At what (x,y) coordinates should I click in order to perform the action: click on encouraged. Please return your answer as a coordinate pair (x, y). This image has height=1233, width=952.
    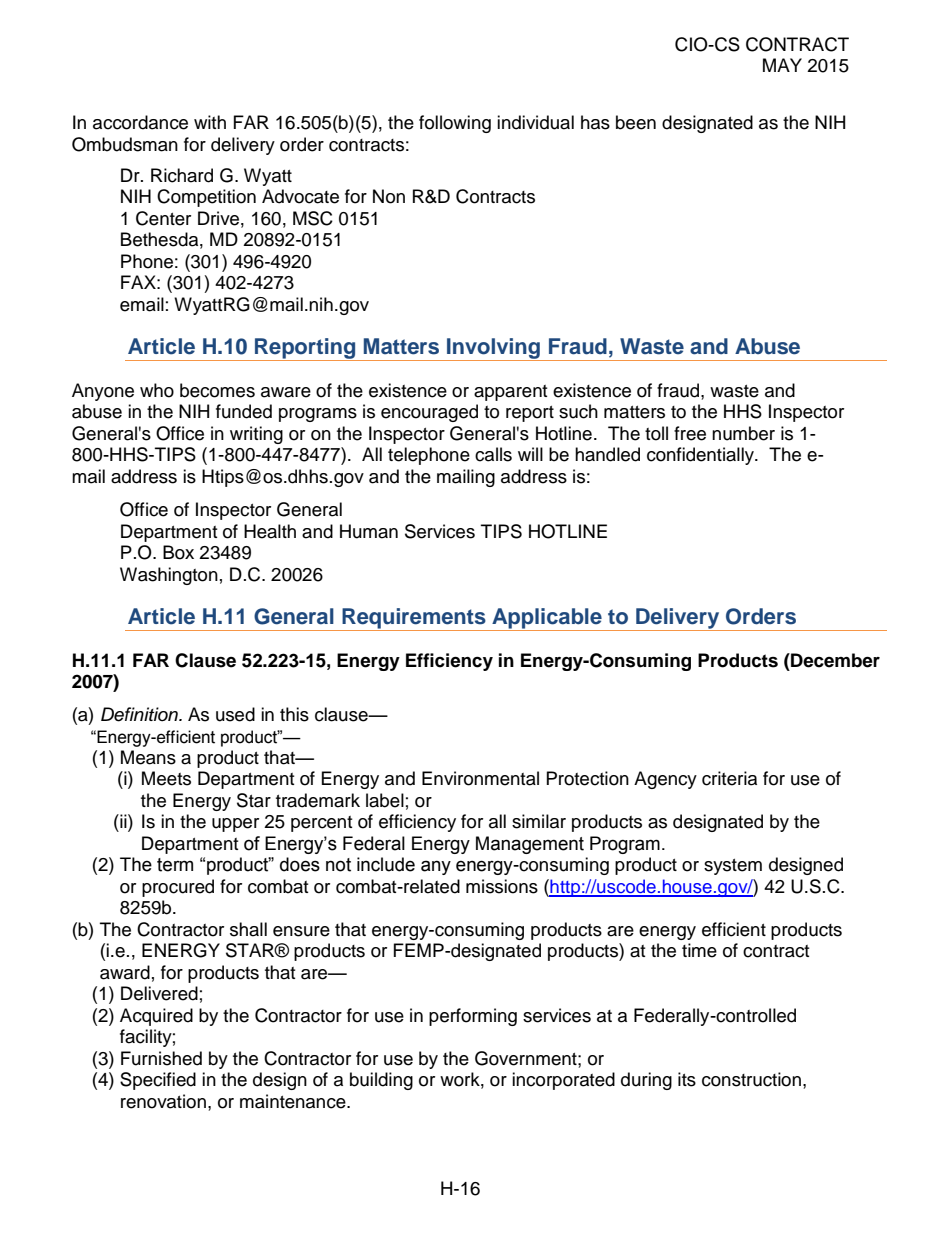
    Looking at the image, I should click on (429, 413).
